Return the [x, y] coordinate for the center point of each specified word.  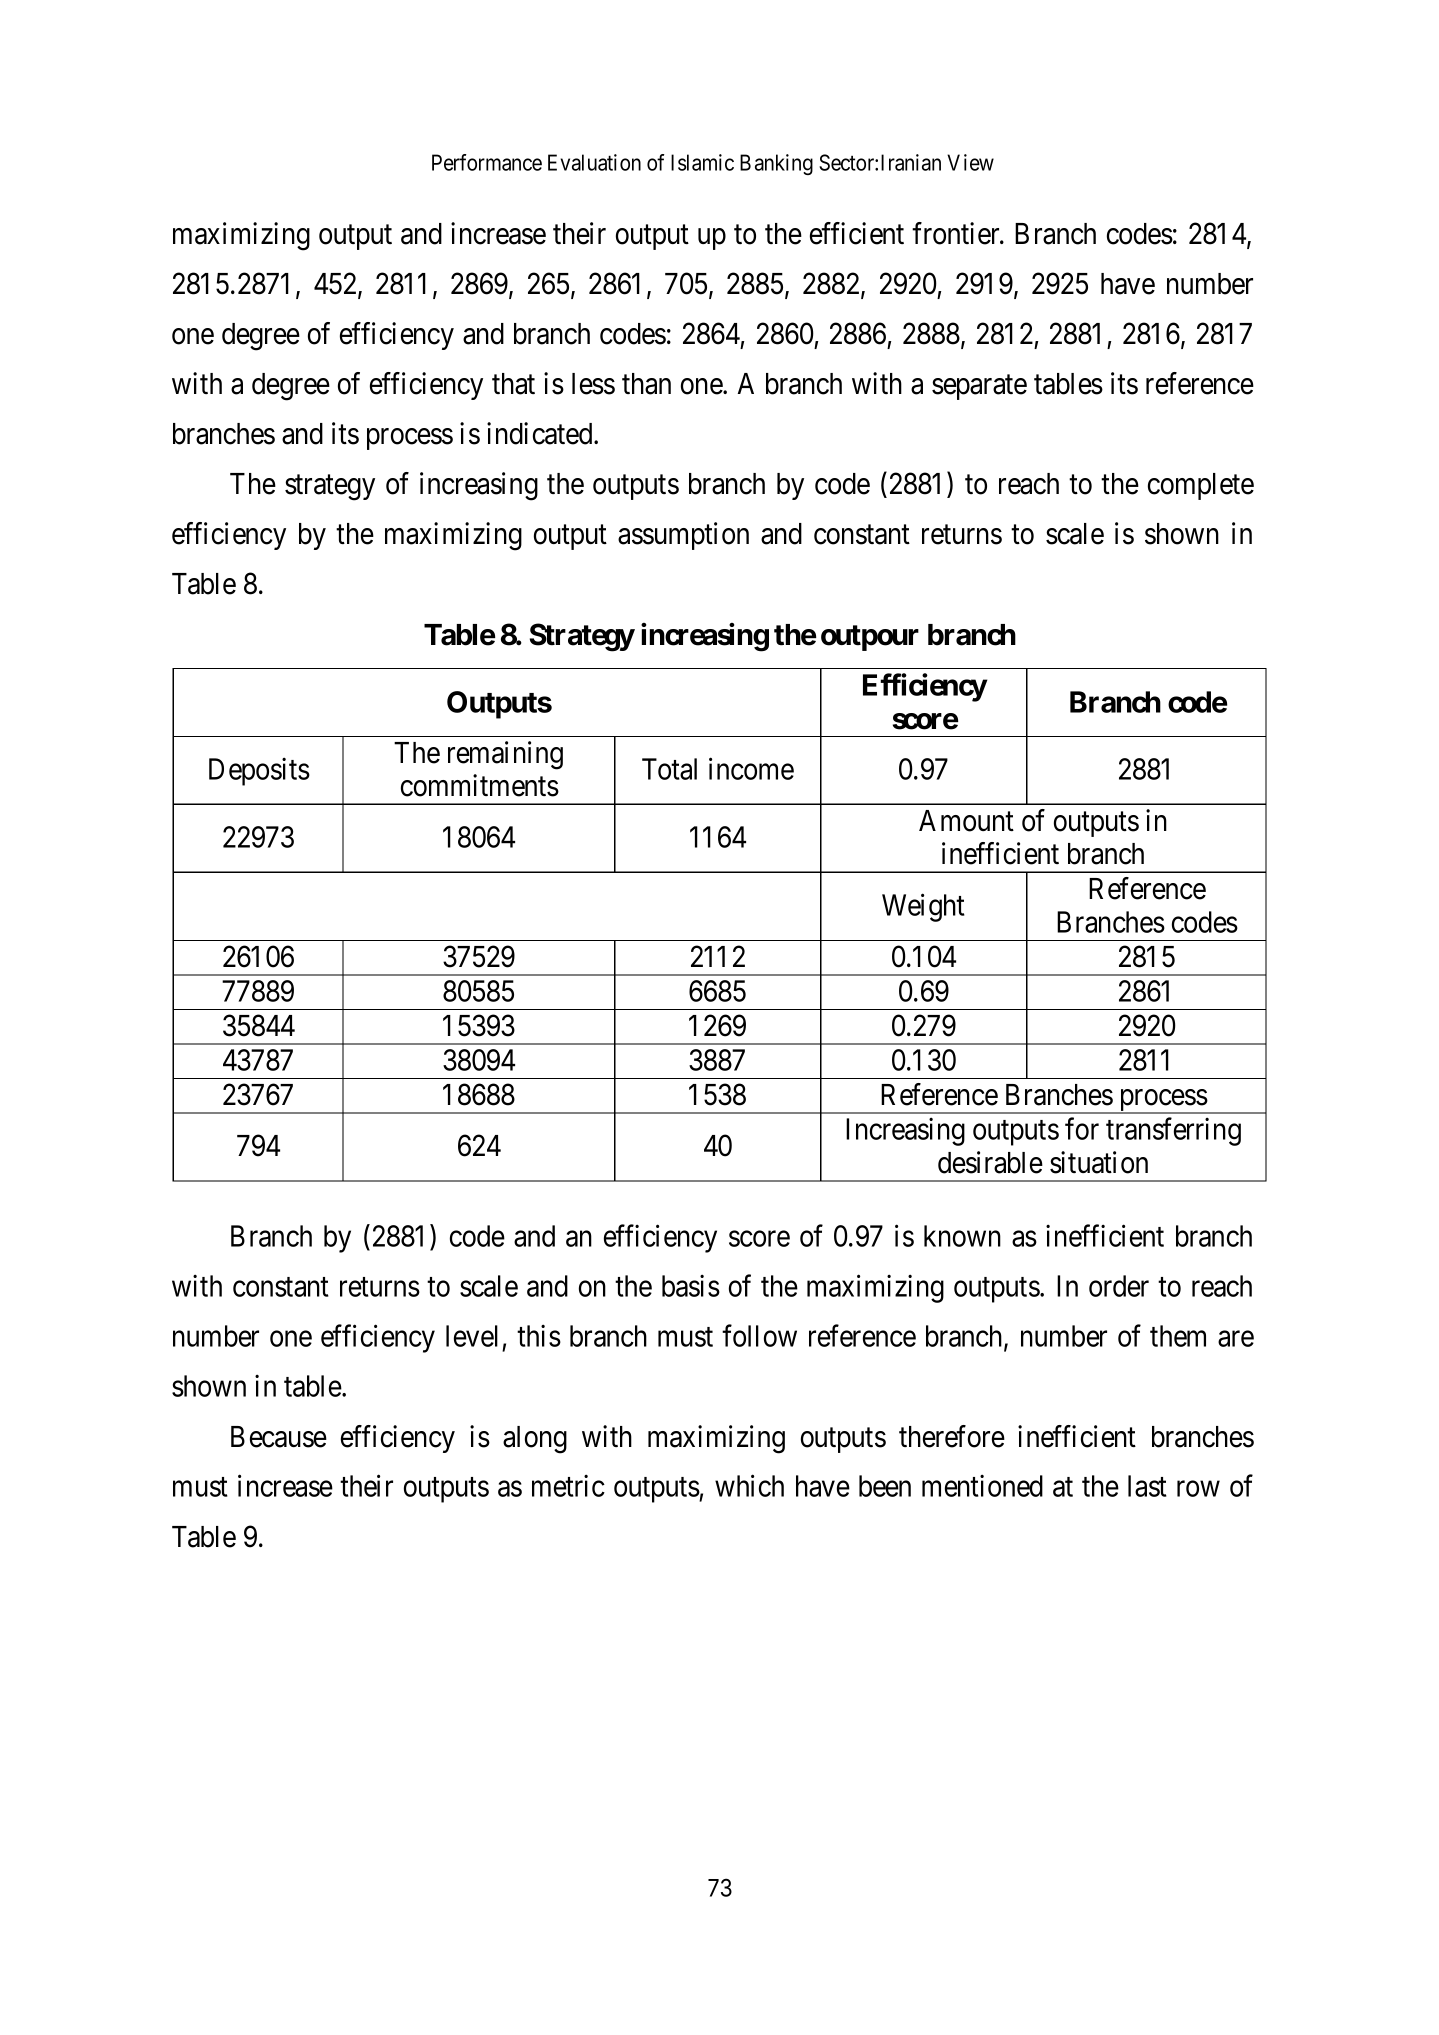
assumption [683, 536]
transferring [1173, 1132]
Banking [776, 164]
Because [279, 1437]
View [970, 162]
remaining [505, 755]
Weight [923, 907]
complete [1201, 486]
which [749, 1486]
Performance [487, 162]
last [1147, 1486]
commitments [480, 785]
